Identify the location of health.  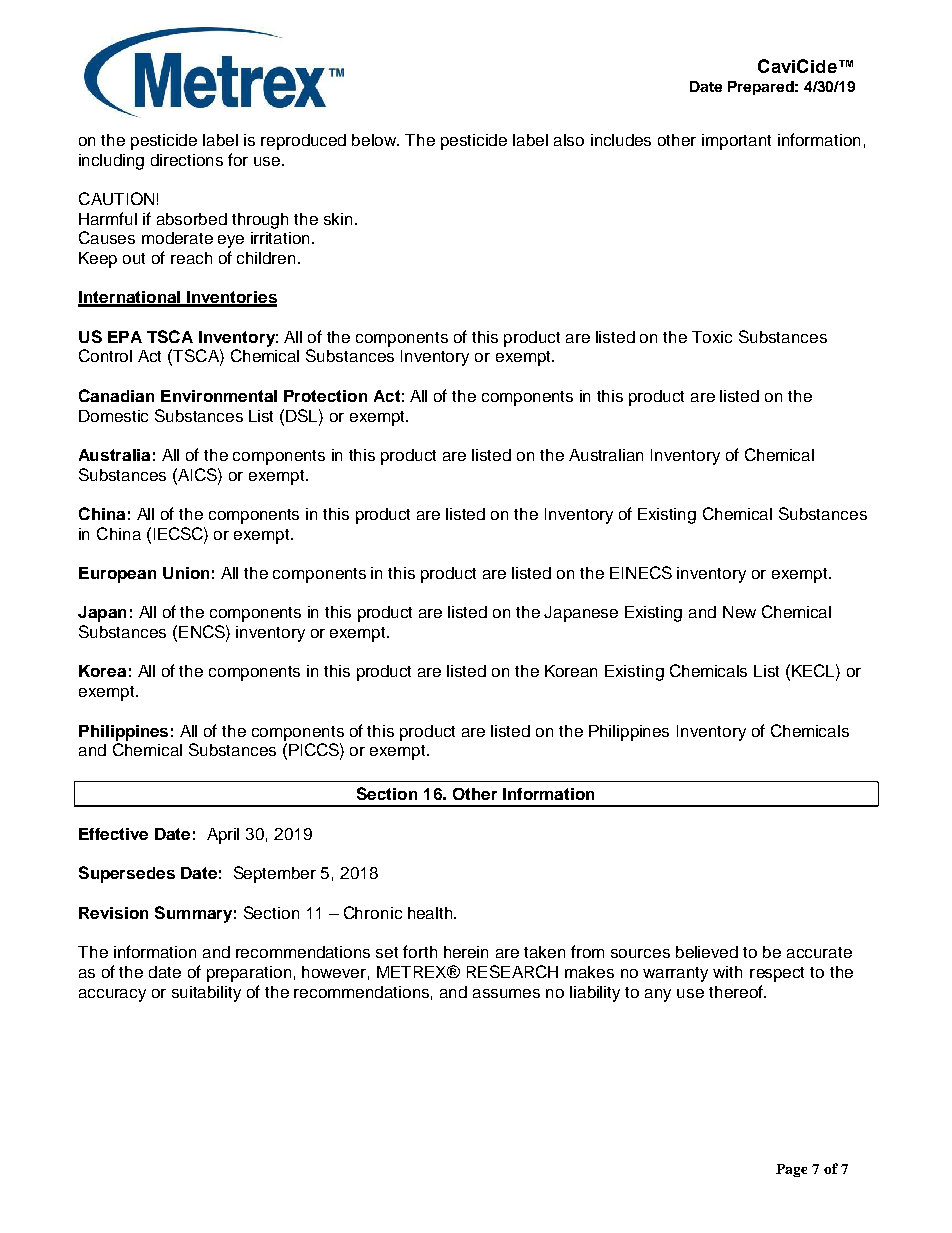
(431, 913).
